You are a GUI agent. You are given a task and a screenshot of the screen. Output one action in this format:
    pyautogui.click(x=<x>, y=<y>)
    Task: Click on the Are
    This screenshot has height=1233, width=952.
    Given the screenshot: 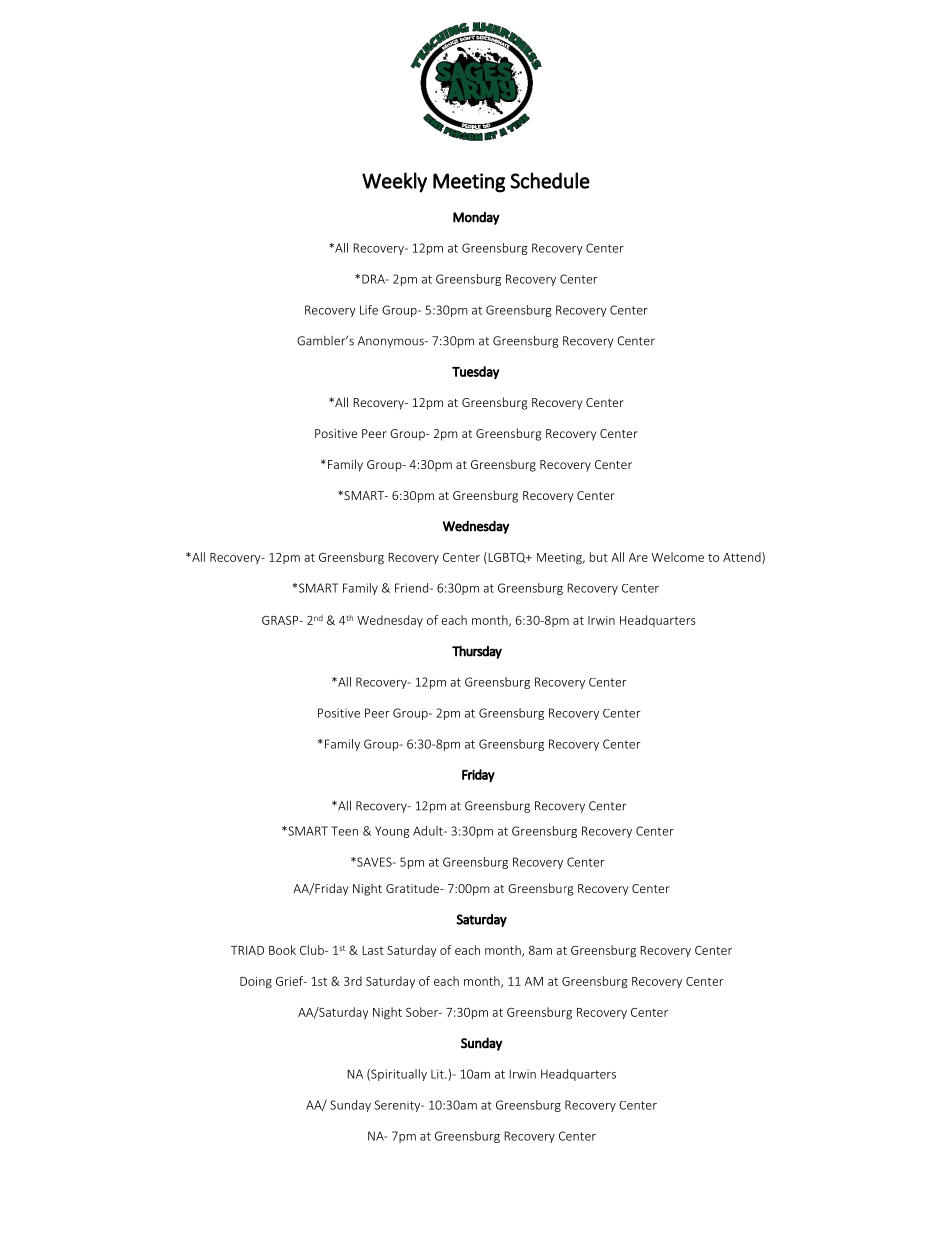 What is the action you would take?
    pyautogui.click(x=638, y=557)
